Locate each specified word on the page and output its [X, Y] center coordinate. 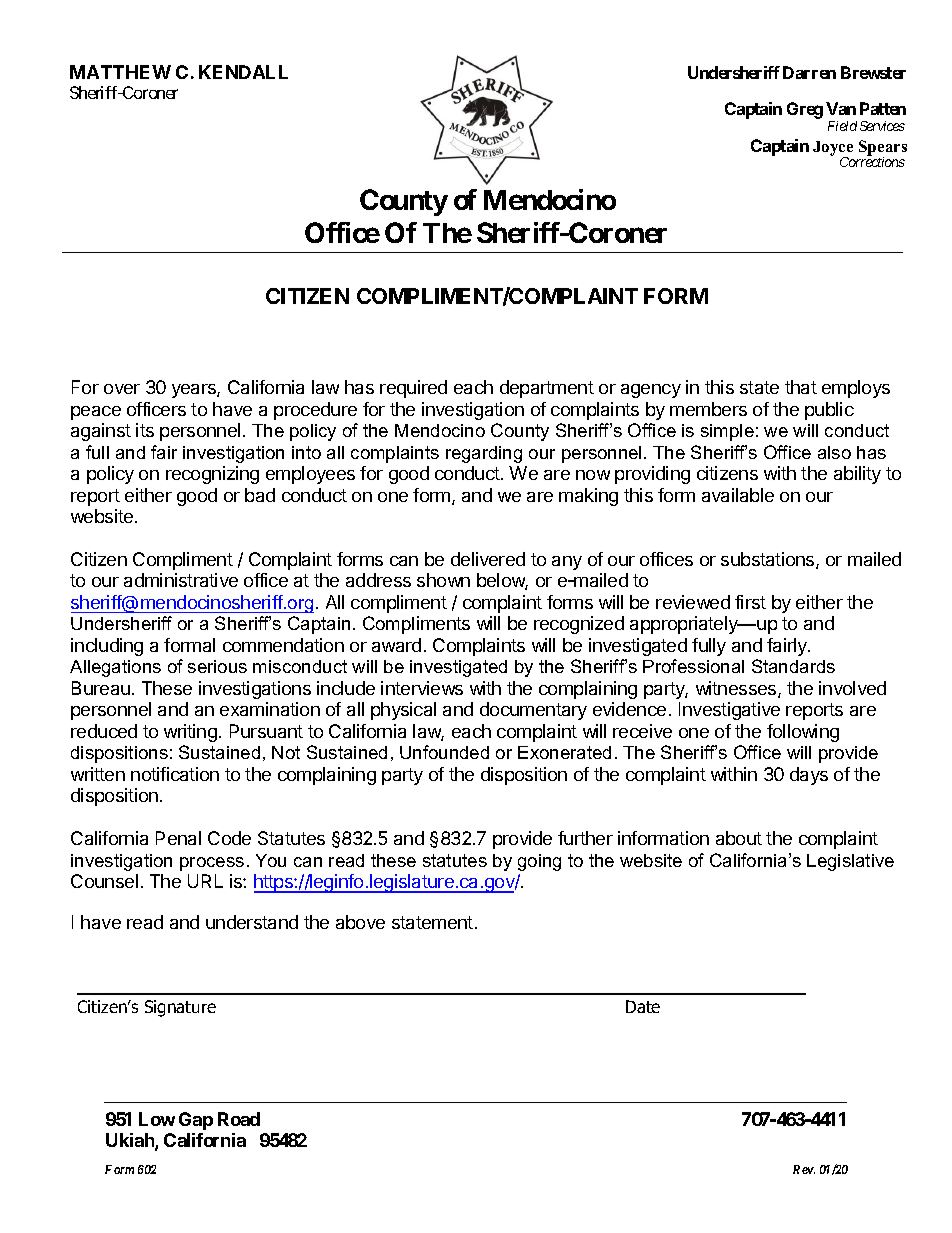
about [739, 838]
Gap [196, 1121]
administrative [181, 580]
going [539, 862]
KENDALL [243, 72]
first [750, 602]
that [801, 387]
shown [443, 580]
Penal [178, 838]
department [547, 389]
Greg [805, 110]
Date [643, 1006]
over [122, 389]
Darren [809, 72]
